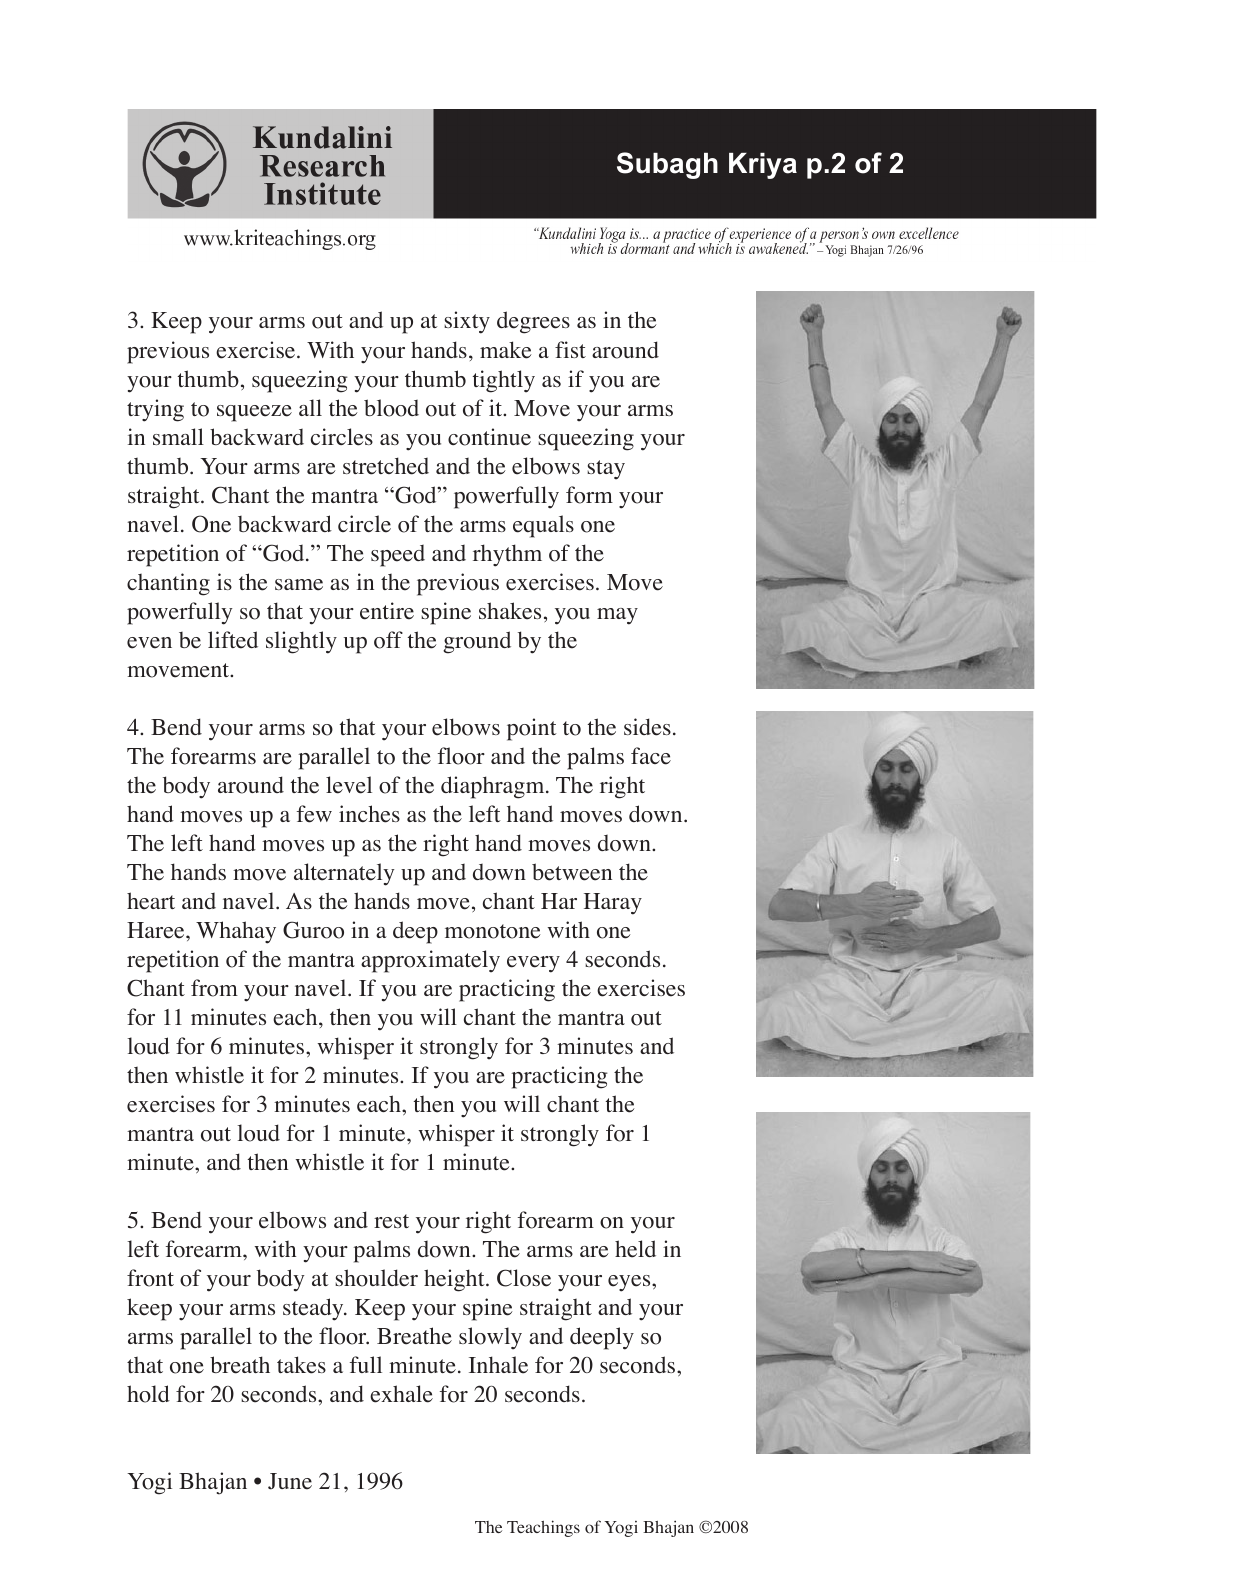 Image resolution: width=1234 pixels, height=1596 pixels. What do you see at coordinates (290, 1481) in the screenshot?
I see `June` at bounding box center [290, 1481].
